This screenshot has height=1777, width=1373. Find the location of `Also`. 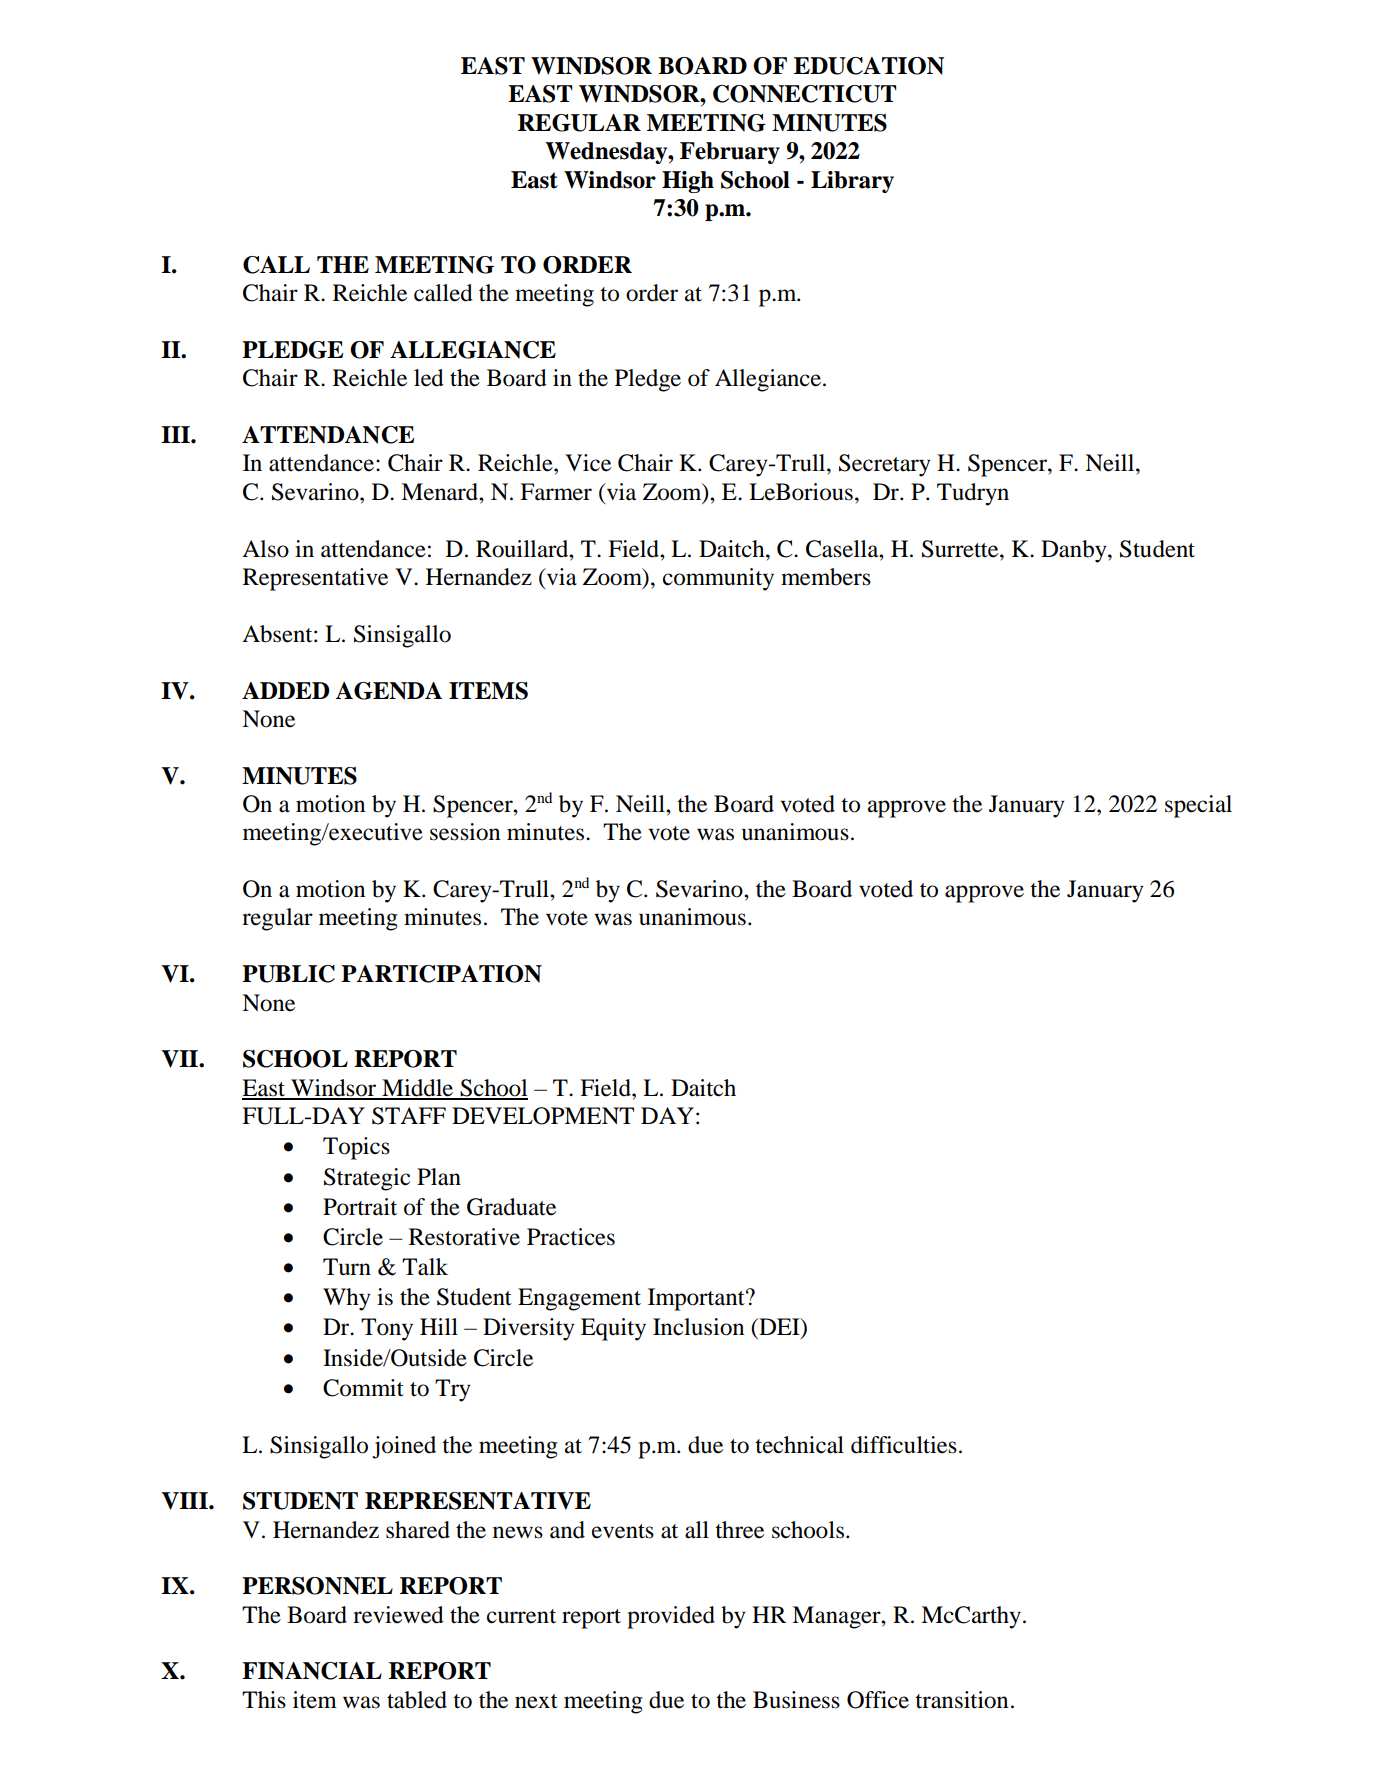

Also is located at coordinates (265, 549).
